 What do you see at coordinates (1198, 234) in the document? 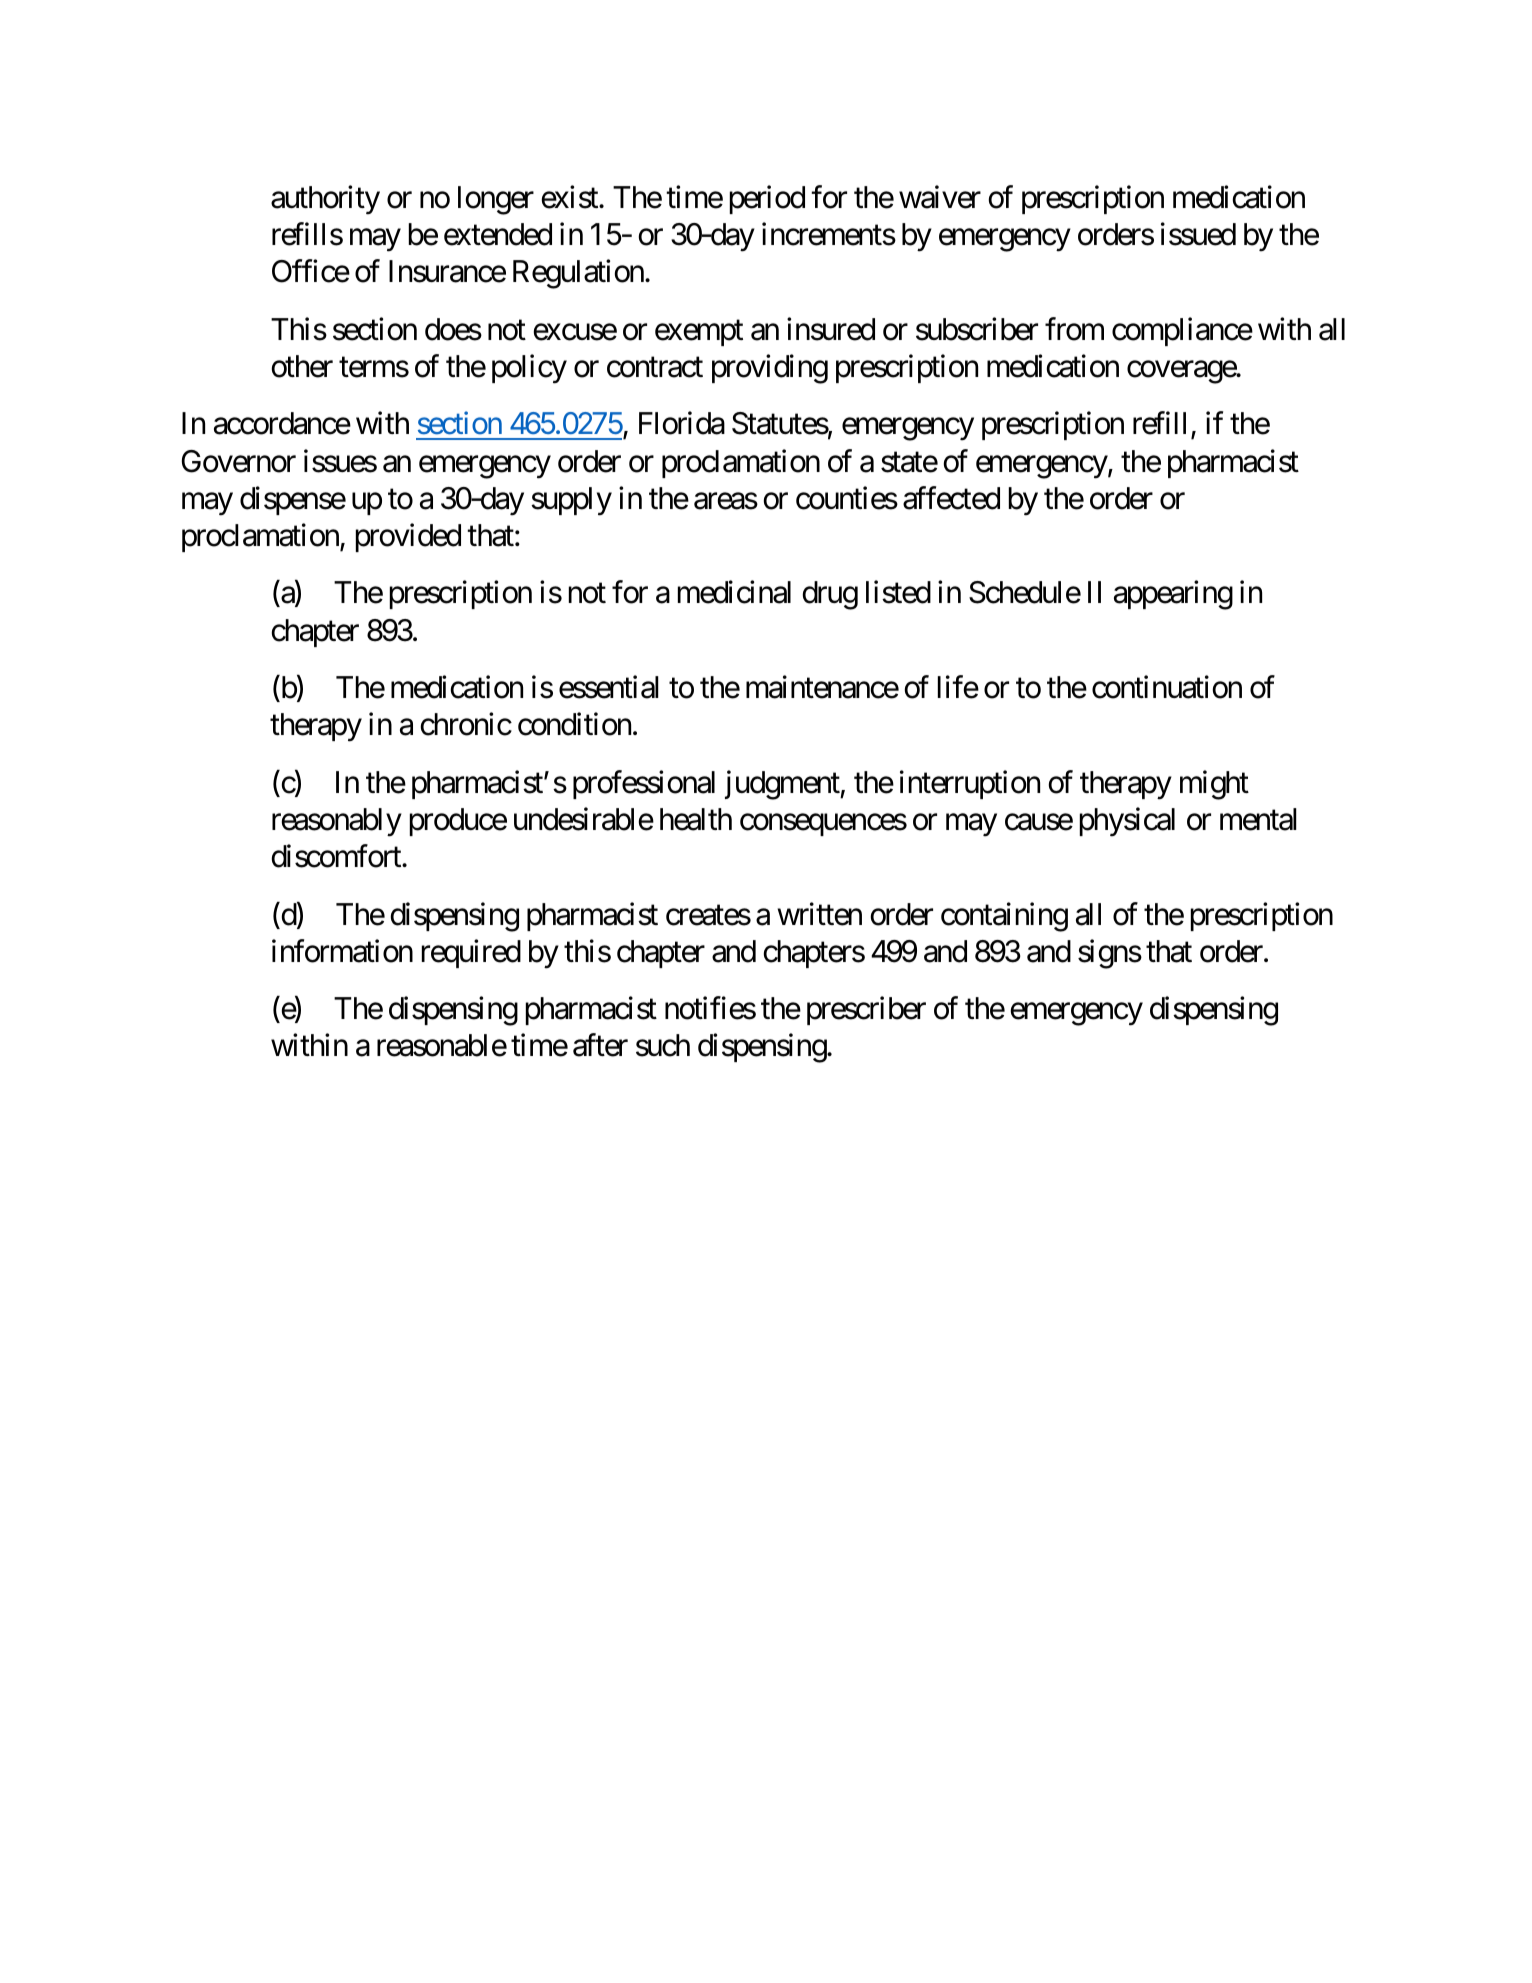
I see `issued` at bounding box center [1198, 234].
